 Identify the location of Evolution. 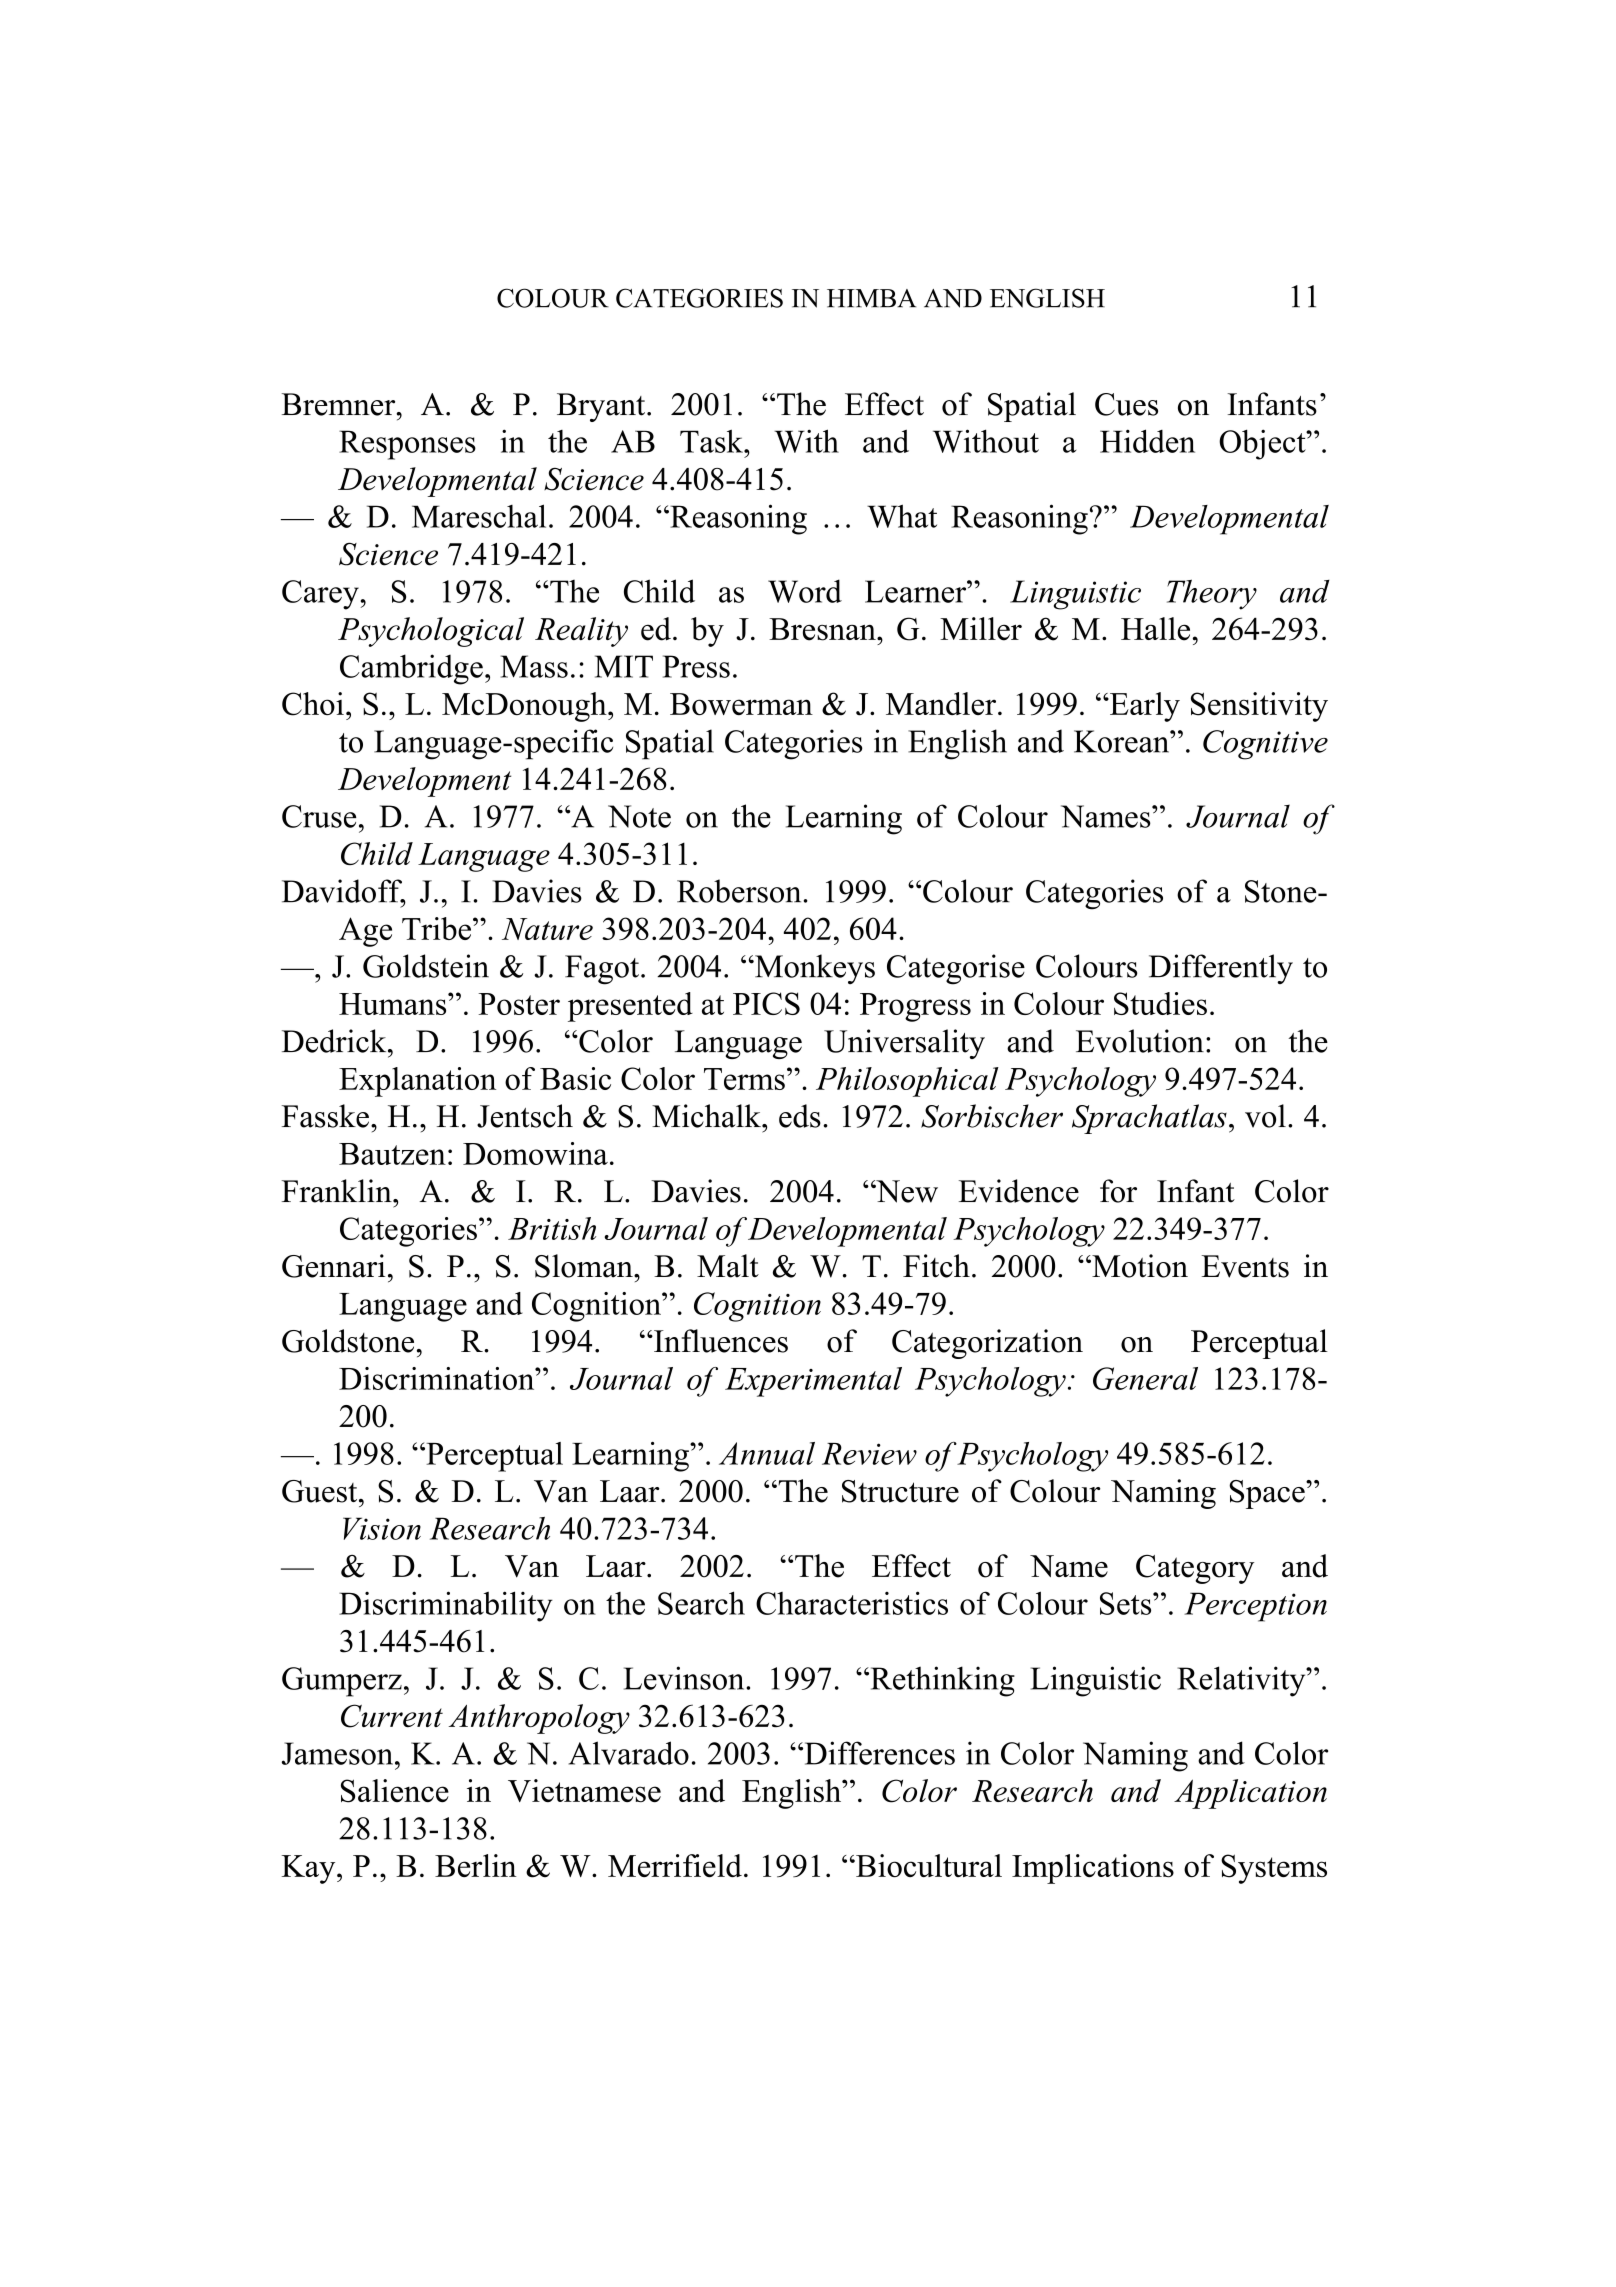
(1140, 1041).
